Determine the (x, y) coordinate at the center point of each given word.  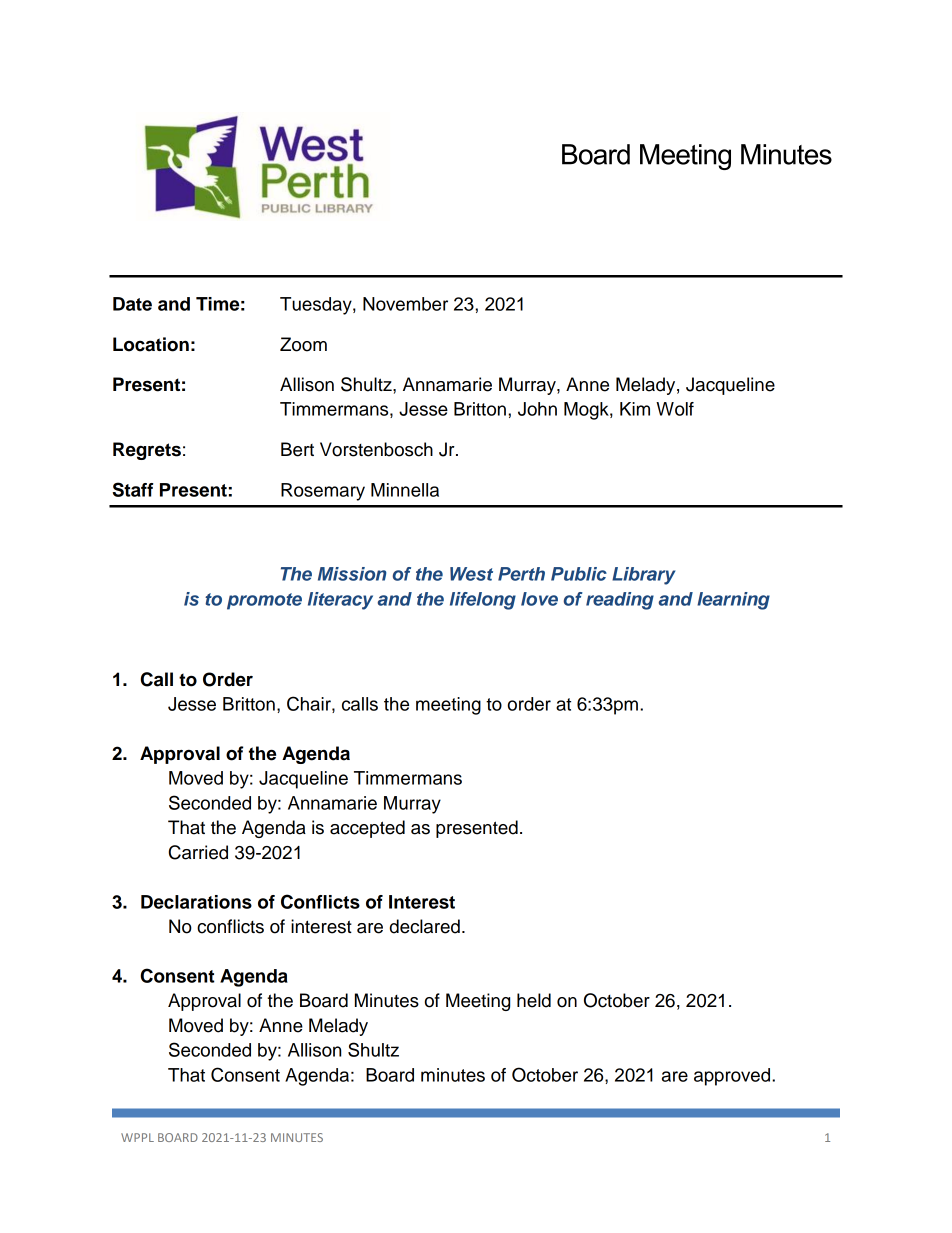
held (534, 1000)
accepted (367, 829)
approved (733, 1077)
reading (620, 601)
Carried (198, 852)
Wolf (675, 409)
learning (733, 601)
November (405, 304)
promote (264, 601)
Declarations (196, 902)
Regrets (147, 451)
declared (425, 926)
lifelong (483, 601)
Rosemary (323, 492)
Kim (635, 409)
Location (151, 344)
